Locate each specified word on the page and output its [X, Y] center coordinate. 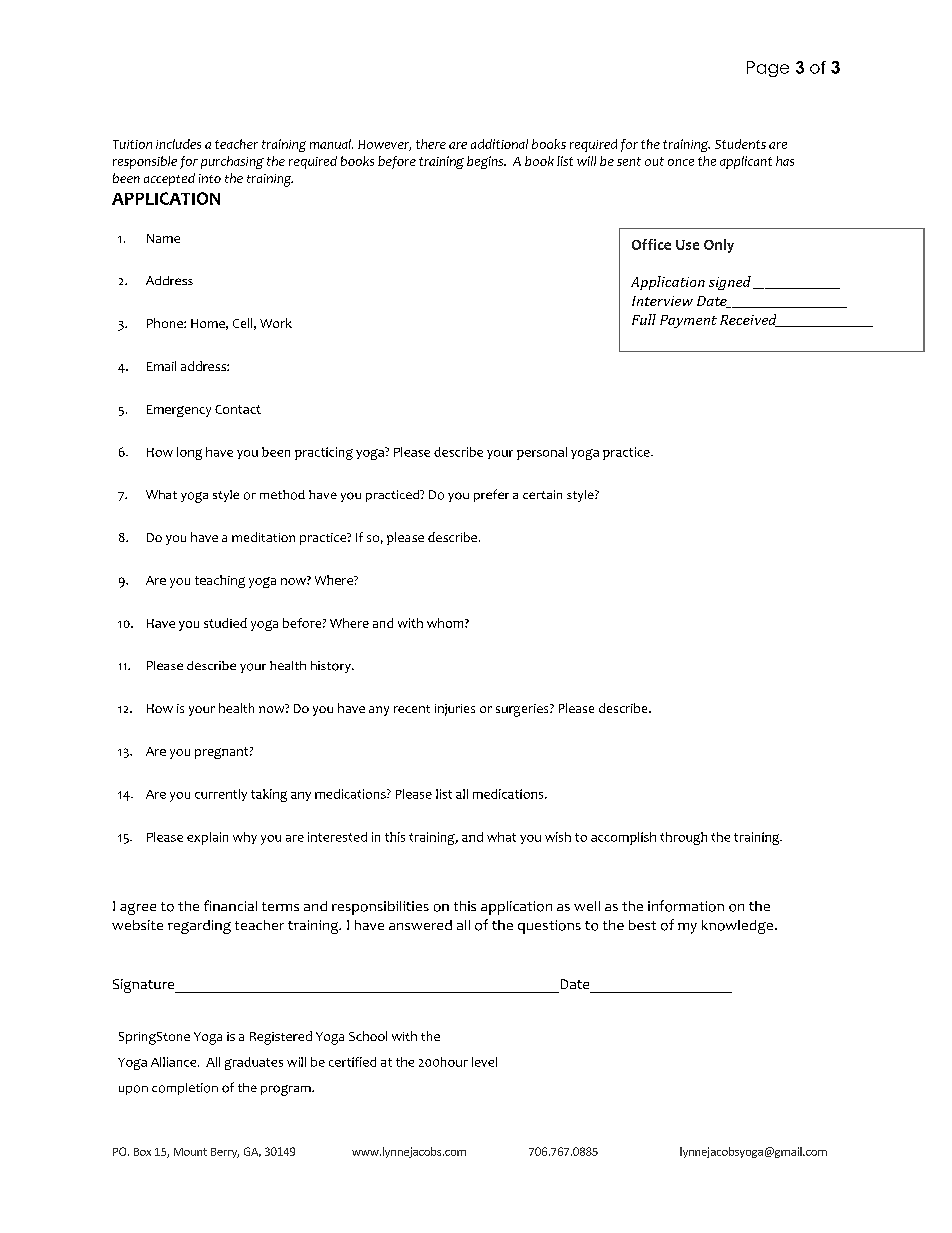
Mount [190, 1152]
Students [740, 144]
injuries [455, 710]
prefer [491, 495]
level [484, 1062]
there [431, 144]
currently [221, 795]
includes [178, 144]
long [189, 453]
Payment [688, 321]
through [683, 838]
